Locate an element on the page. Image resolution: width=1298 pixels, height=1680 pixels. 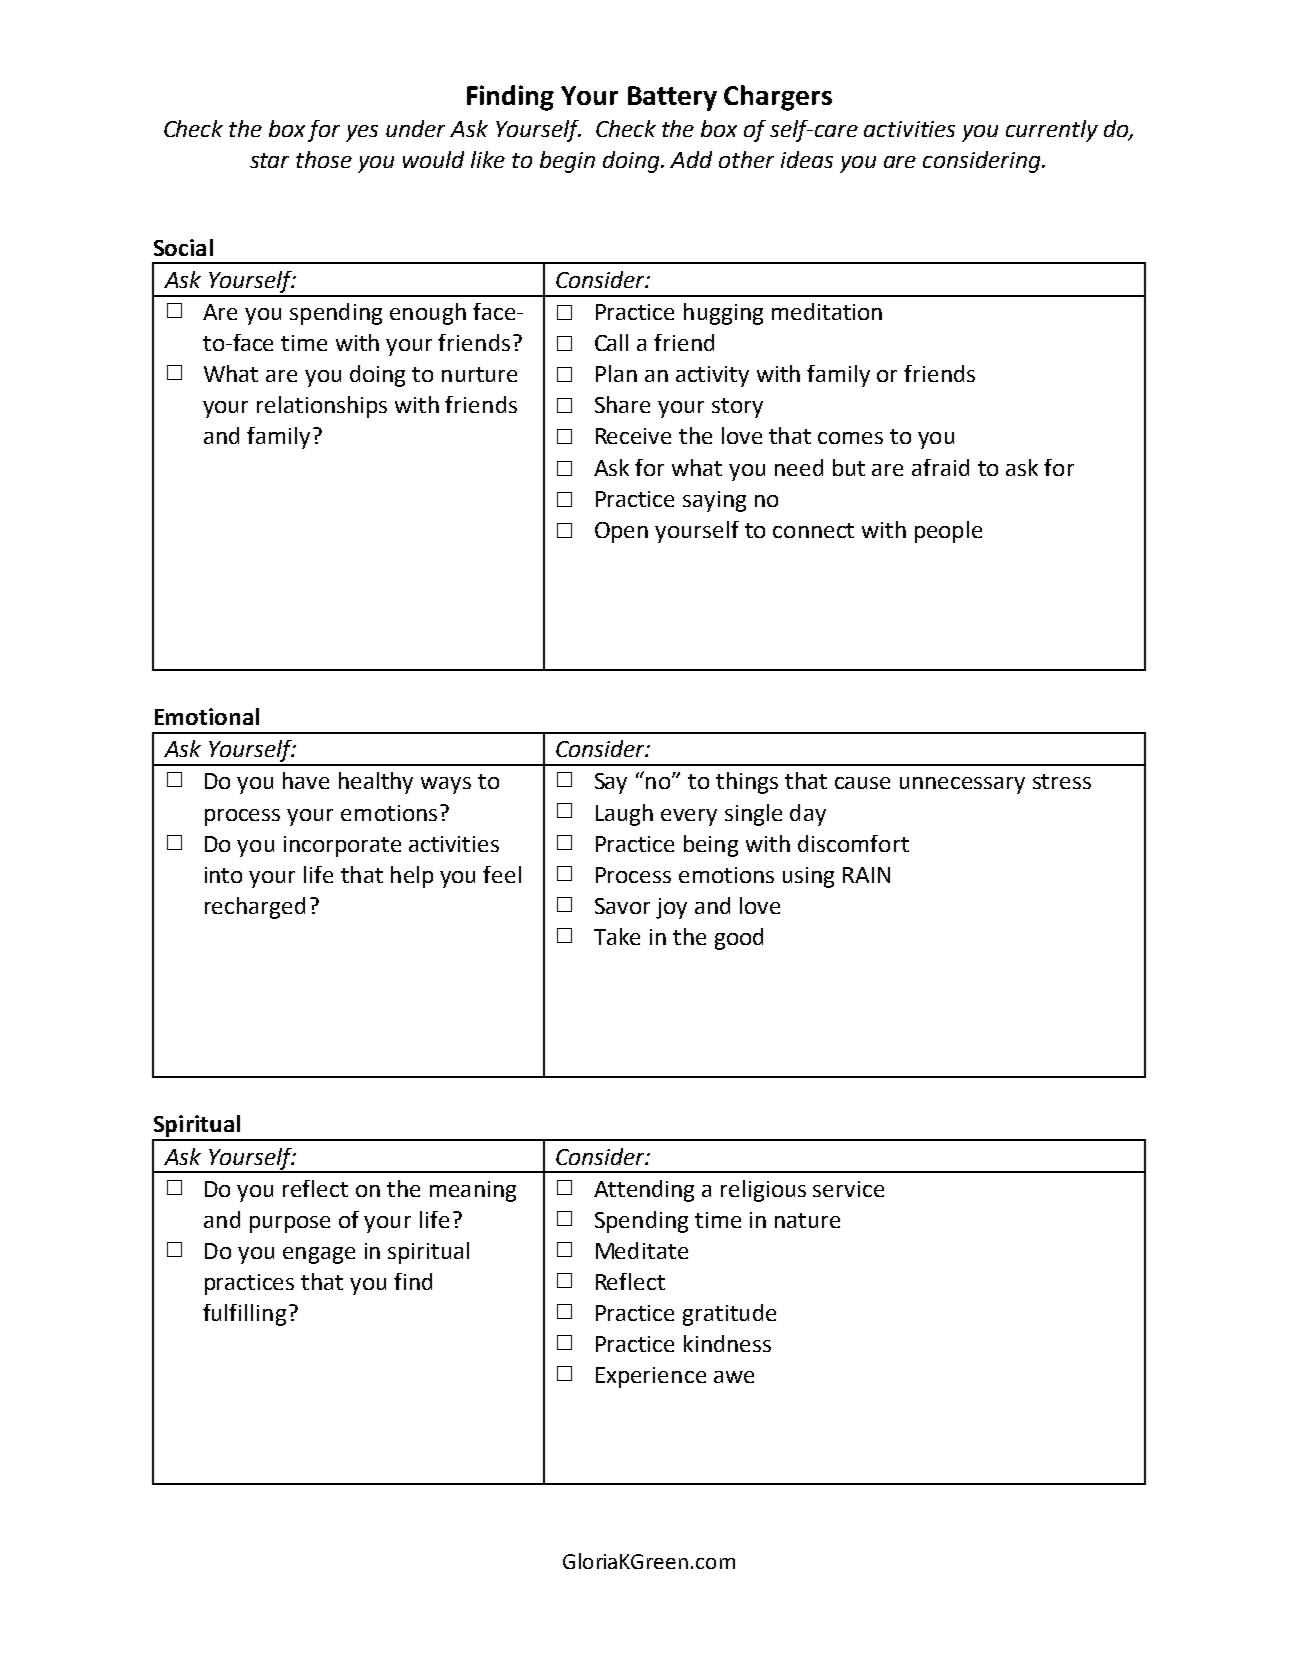
have is located at coordinates (306, 780).
